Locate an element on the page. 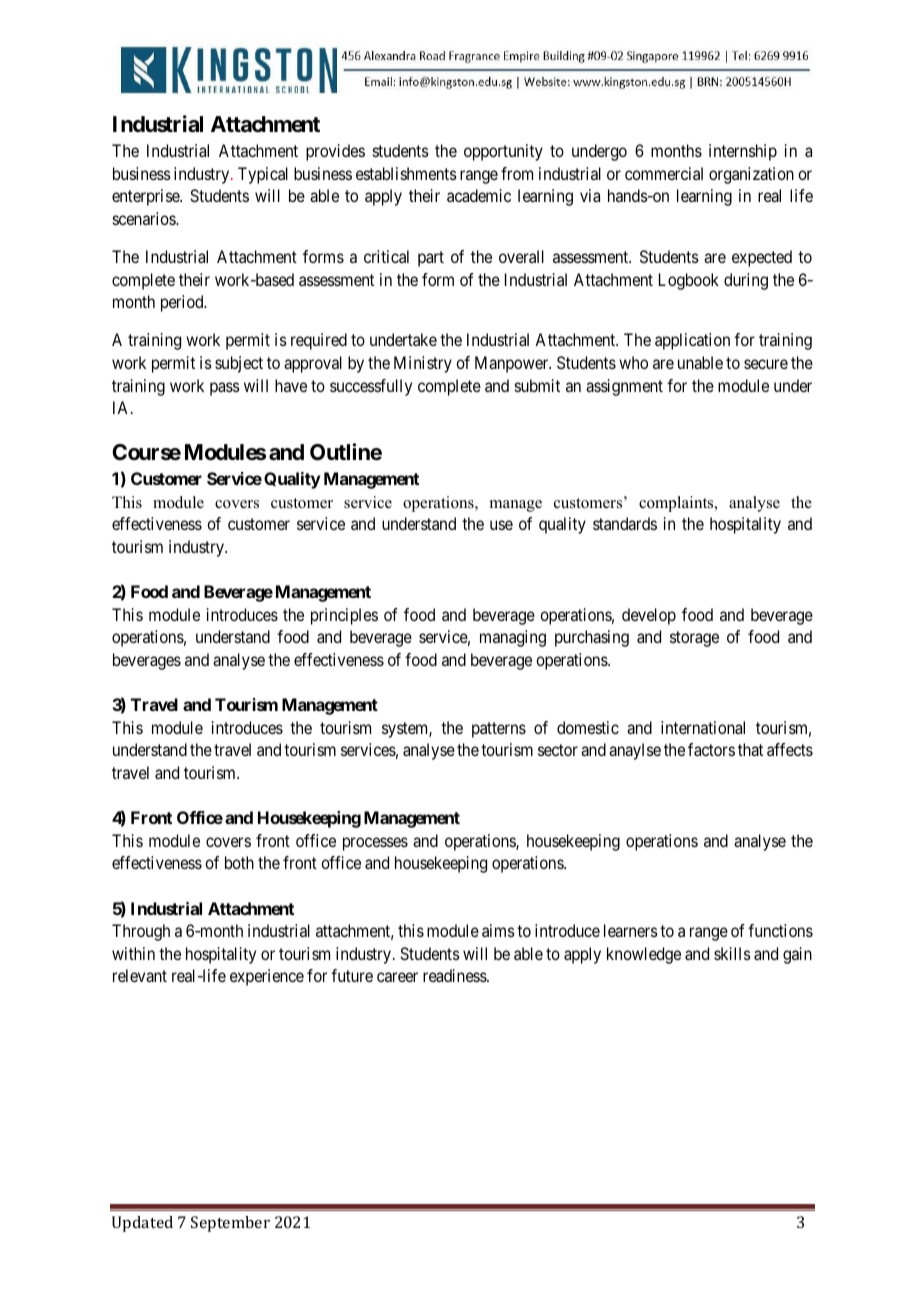  both is located at coordinates (239, 862).
